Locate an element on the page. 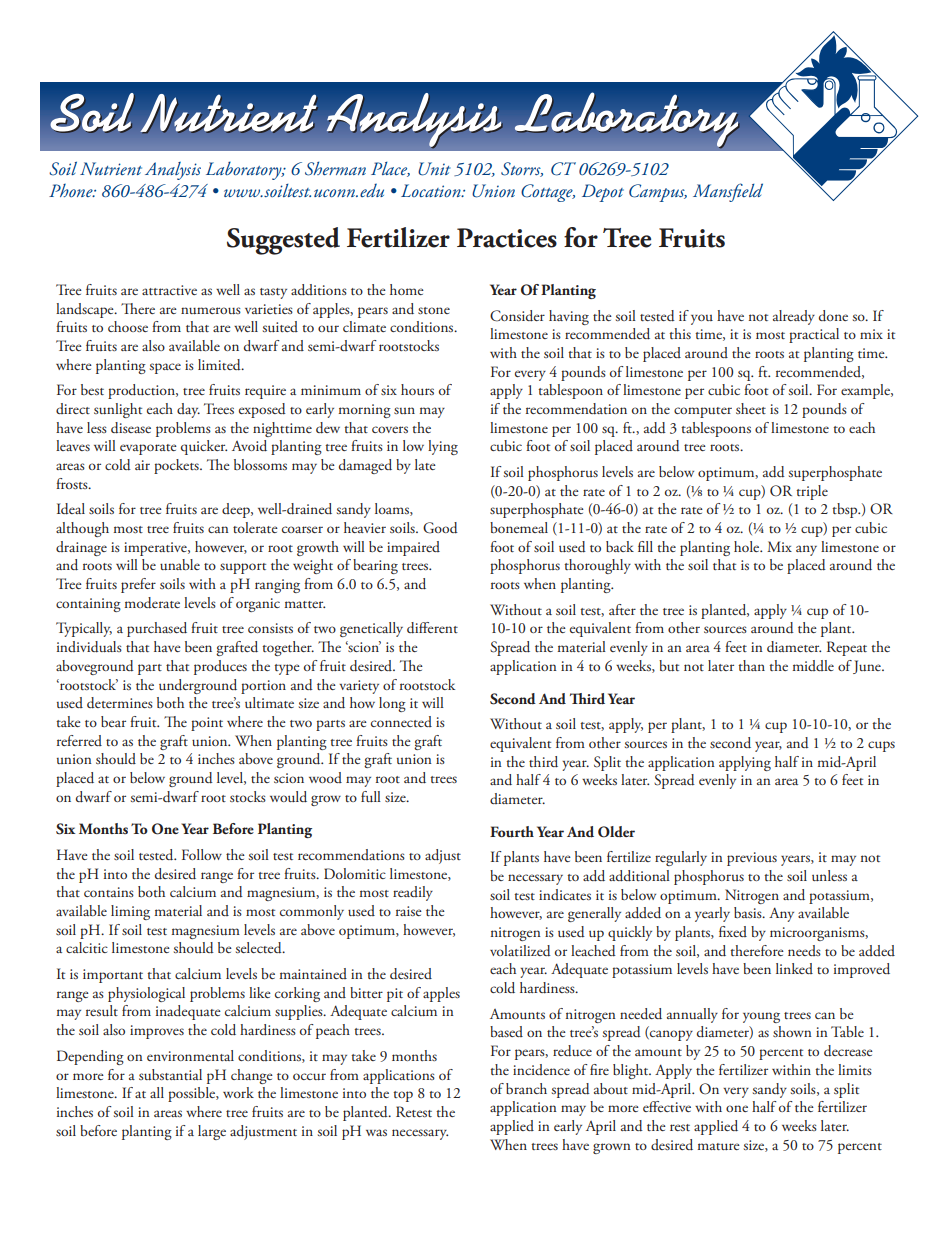 The height and width of the page is (1233, 952). purchased is located at coordinates (157, 629).
